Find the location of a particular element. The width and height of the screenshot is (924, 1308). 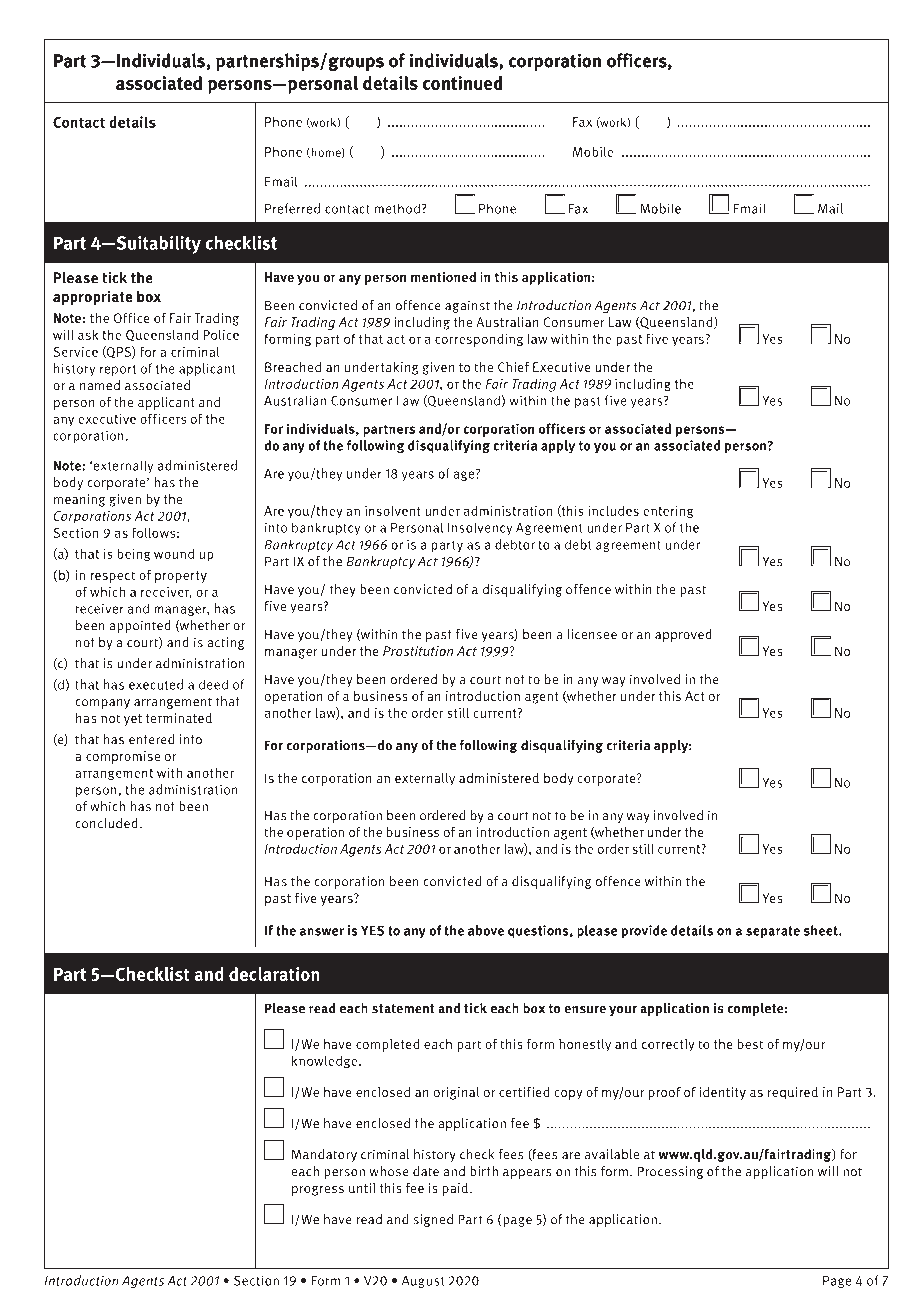

report is located at coordinates (118, 370).
